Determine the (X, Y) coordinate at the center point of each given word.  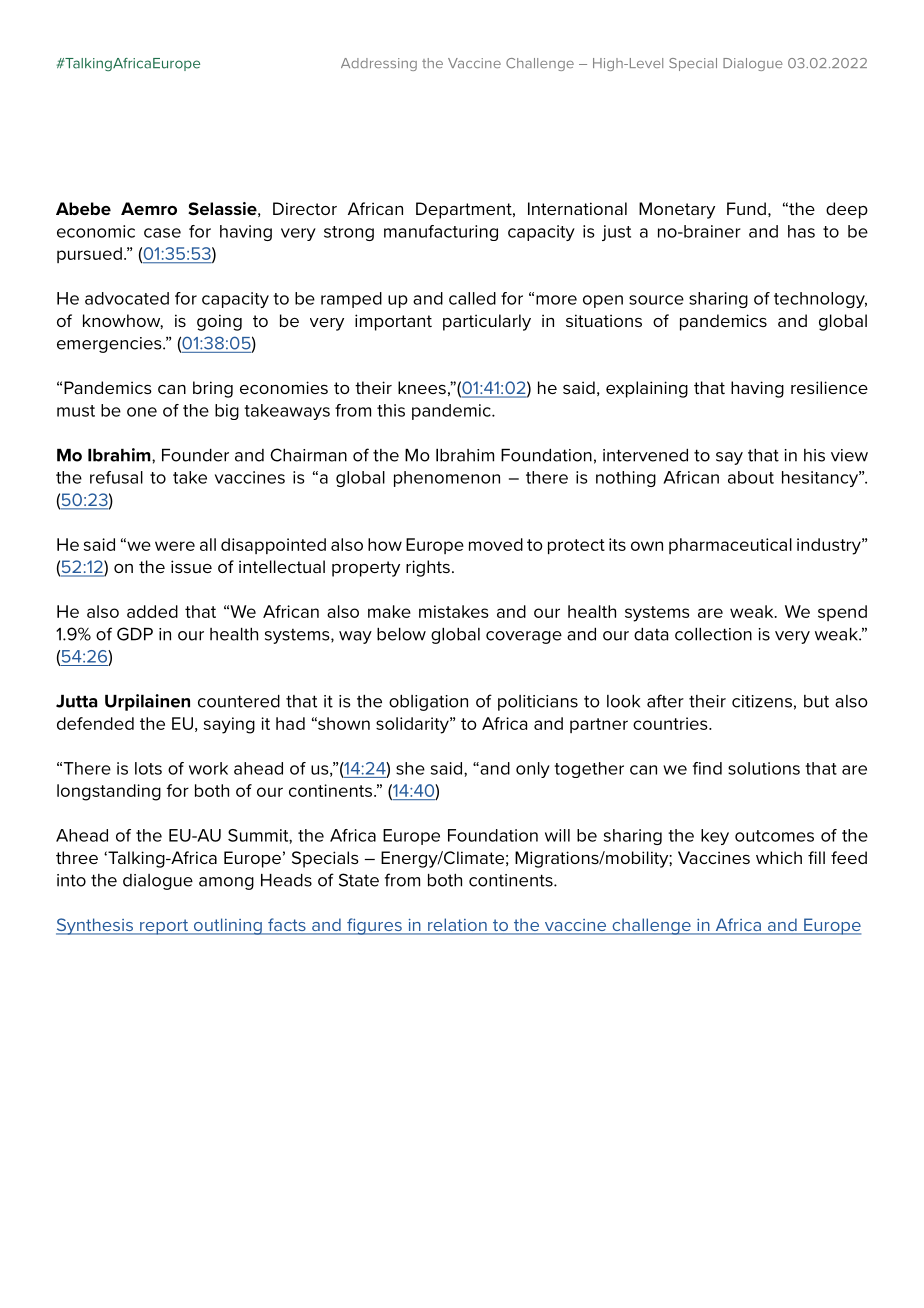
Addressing (379, 64)
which (779, 857)
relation (457, 926)
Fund (746, 208)
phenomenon (447, 479)
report (164, 927)
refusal (116, 477)
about (751, 477)
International (577, 208)
